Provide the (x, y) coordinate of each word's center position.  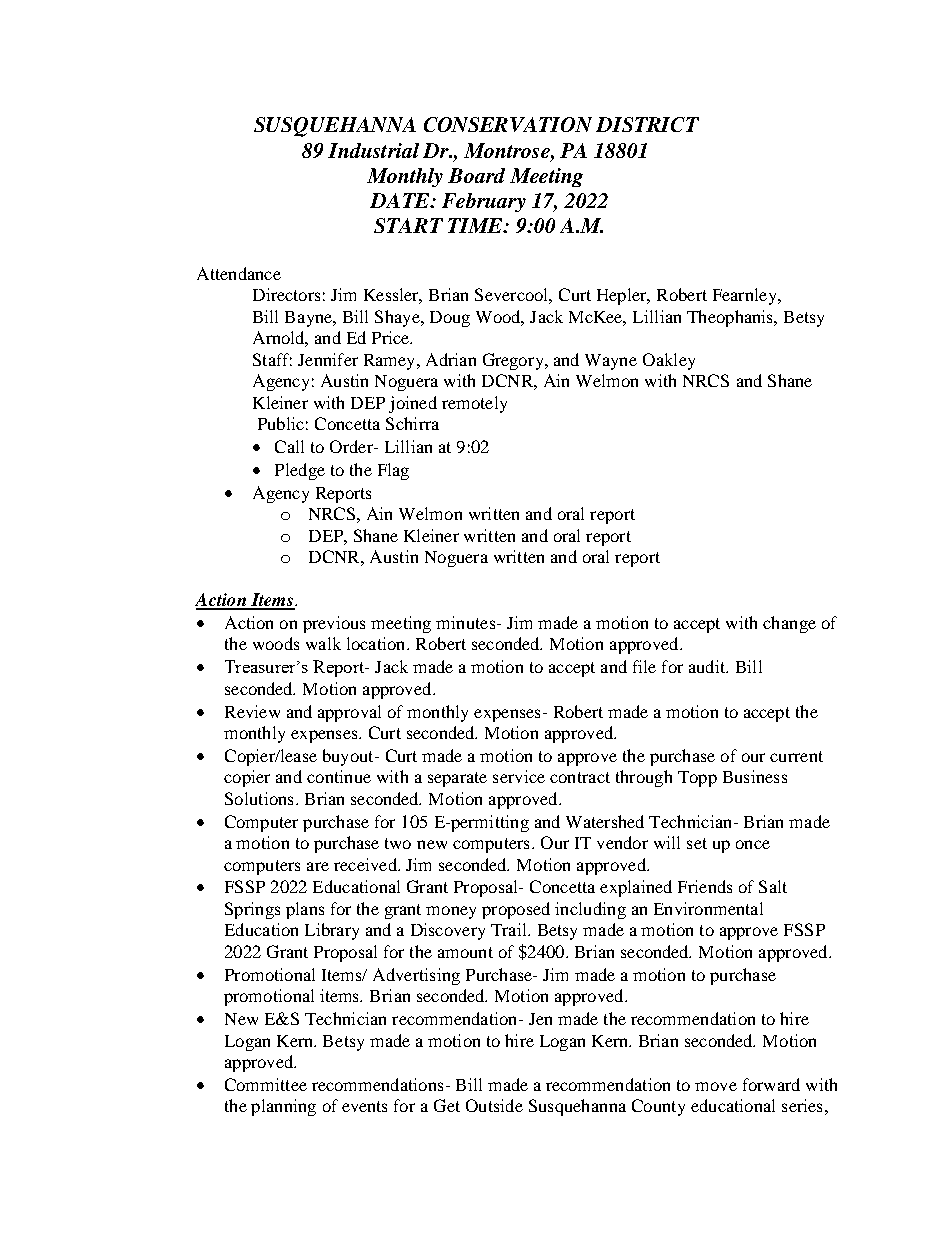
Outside (494, 1105)
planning (283, 1107)
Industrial (373, 150)
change (789, 624)
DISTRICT (647, 124)
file (644, 666)
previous (334, 624)
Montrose (508, 150)
